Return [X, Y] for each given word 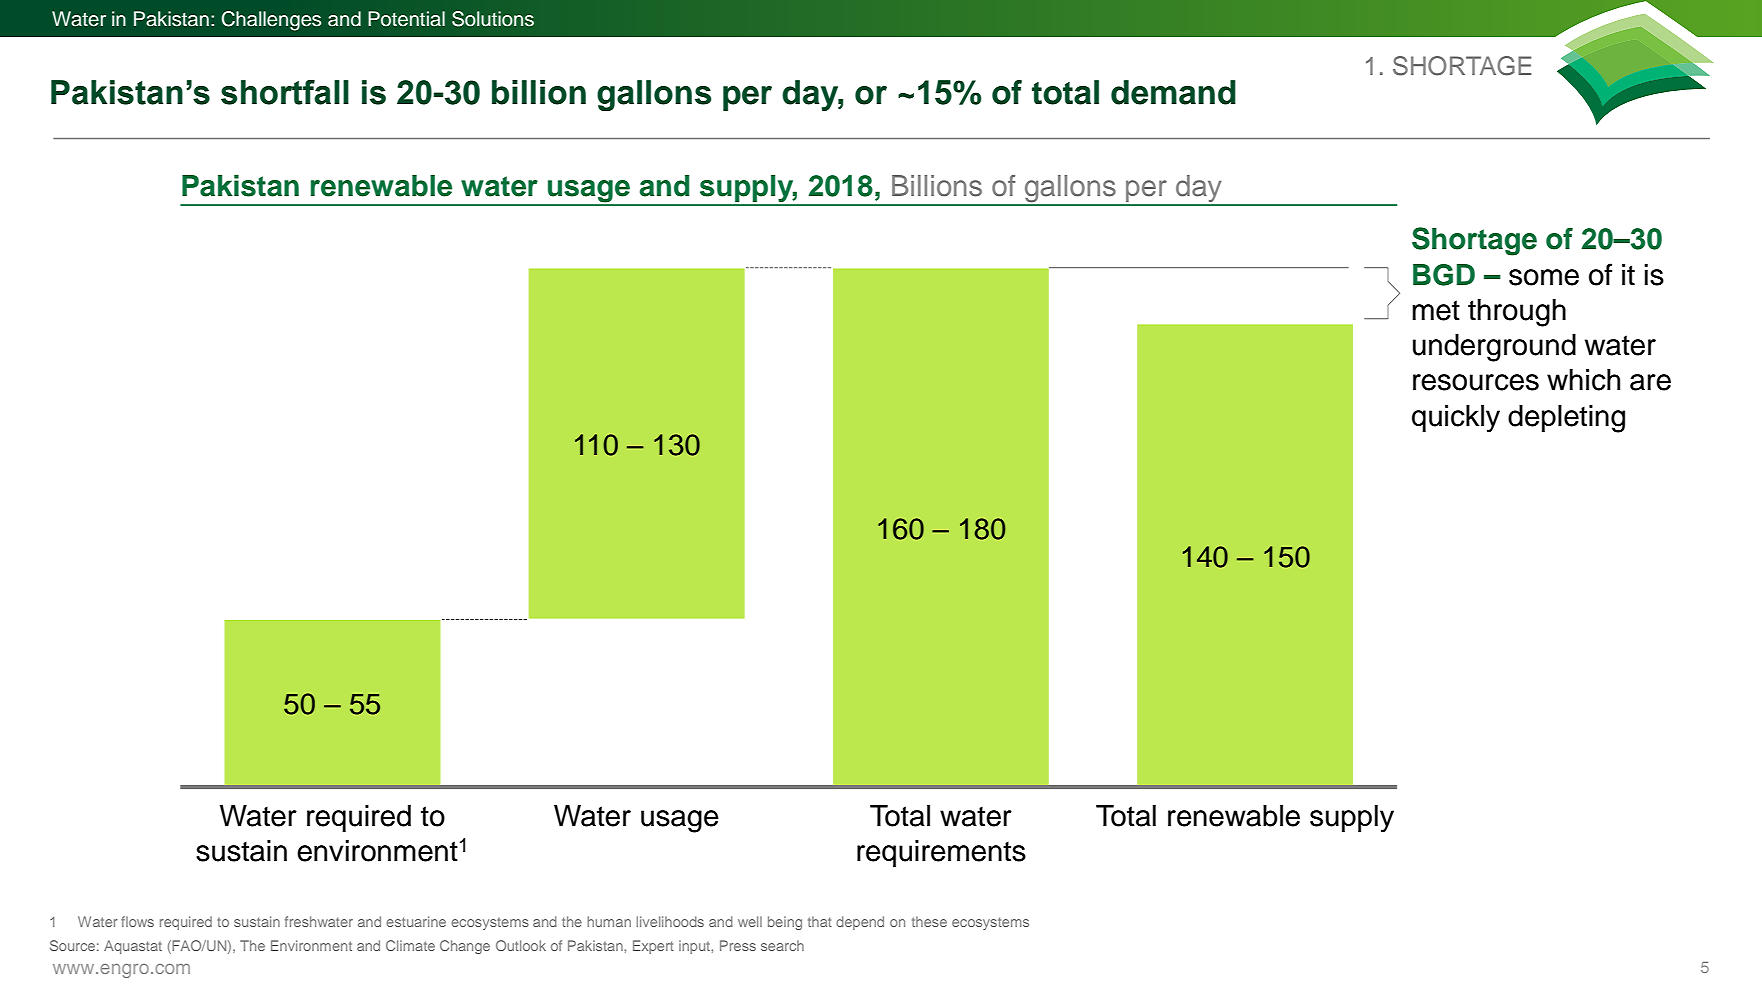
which [1583, 380]
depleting [1566, 419]
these [929, 921]
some [1544, 277]
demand [1173, 92]
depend [860, 923]
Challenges [271, 21]
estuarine [416, 921]
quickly [1456, 419]
